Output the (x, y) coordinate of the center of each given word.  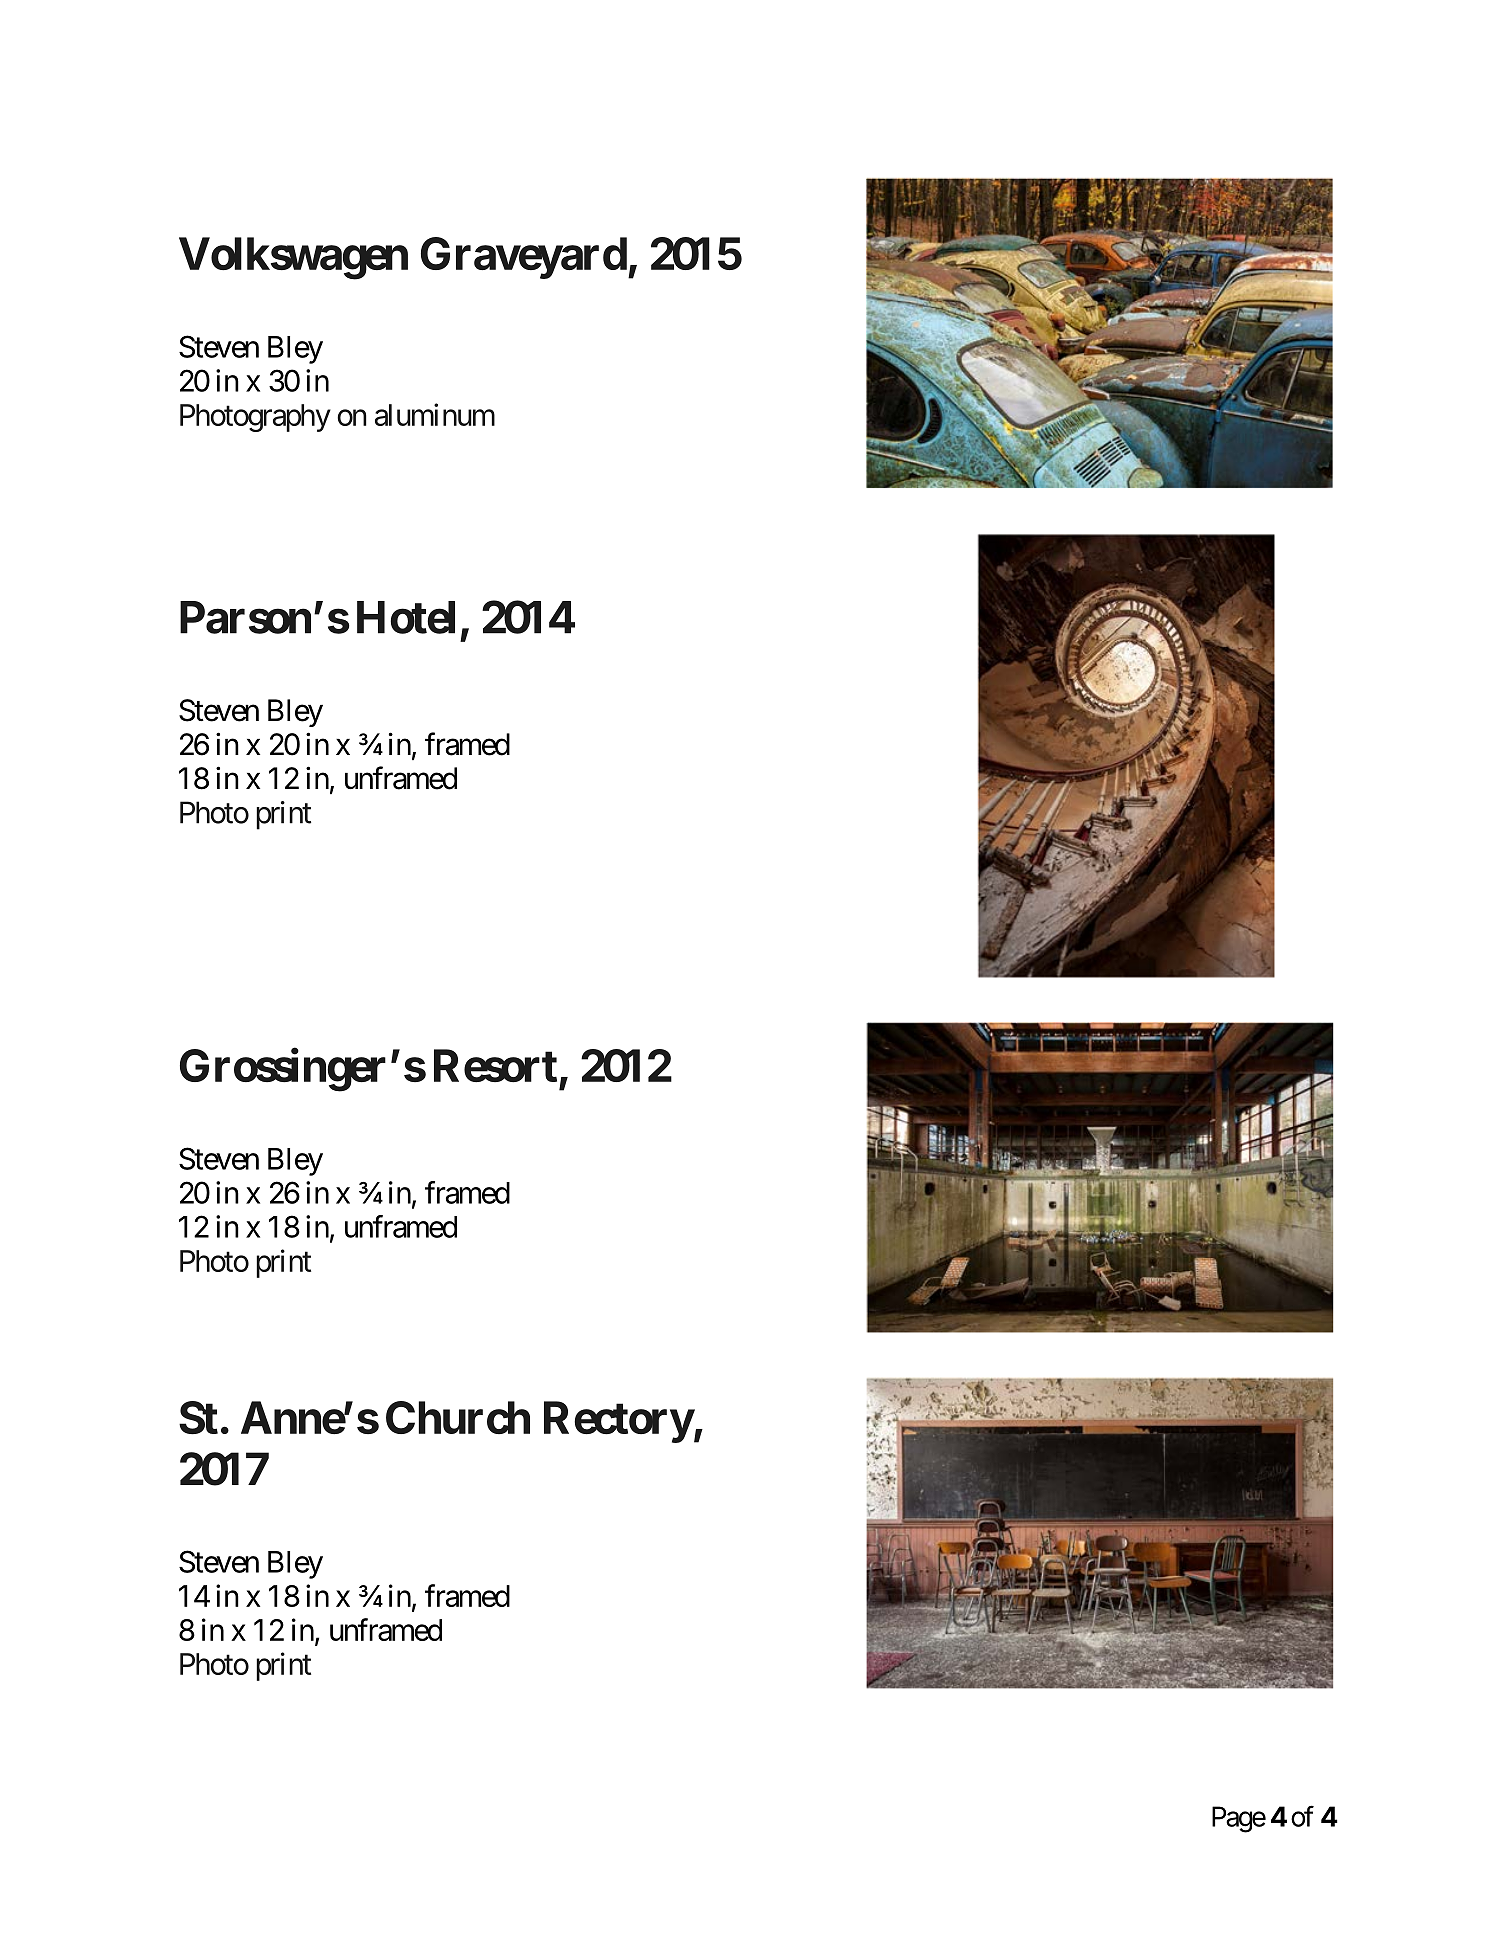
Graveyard (524, 258)
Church (458, 1417)
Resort (495, 1065)
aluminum (435, 414)
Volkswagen (293, 258)
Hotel (406, 617)
